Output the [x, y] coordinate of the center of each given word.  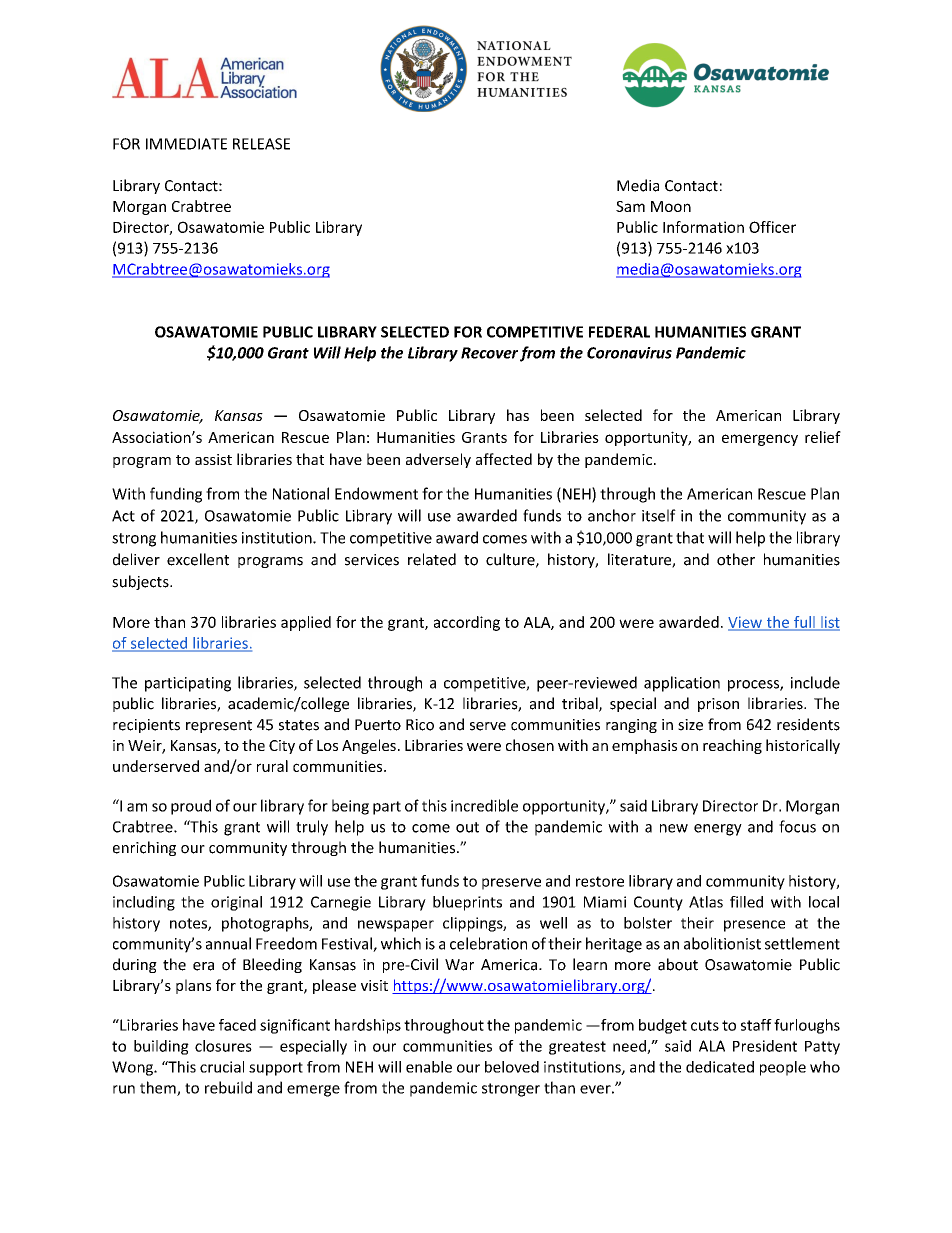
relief [823, 437]
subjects [141, 582]
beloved [512, 1067]
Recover [489, 353]
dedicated [720, 1067]
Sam [630, 206]
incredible [484, 805]
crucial [222, 1067]
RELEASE [261, 144]
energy [718, 830]
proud [191, 807]
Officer [772, 227]
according [467, 623]
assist [213, 459]
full [804, 623]
